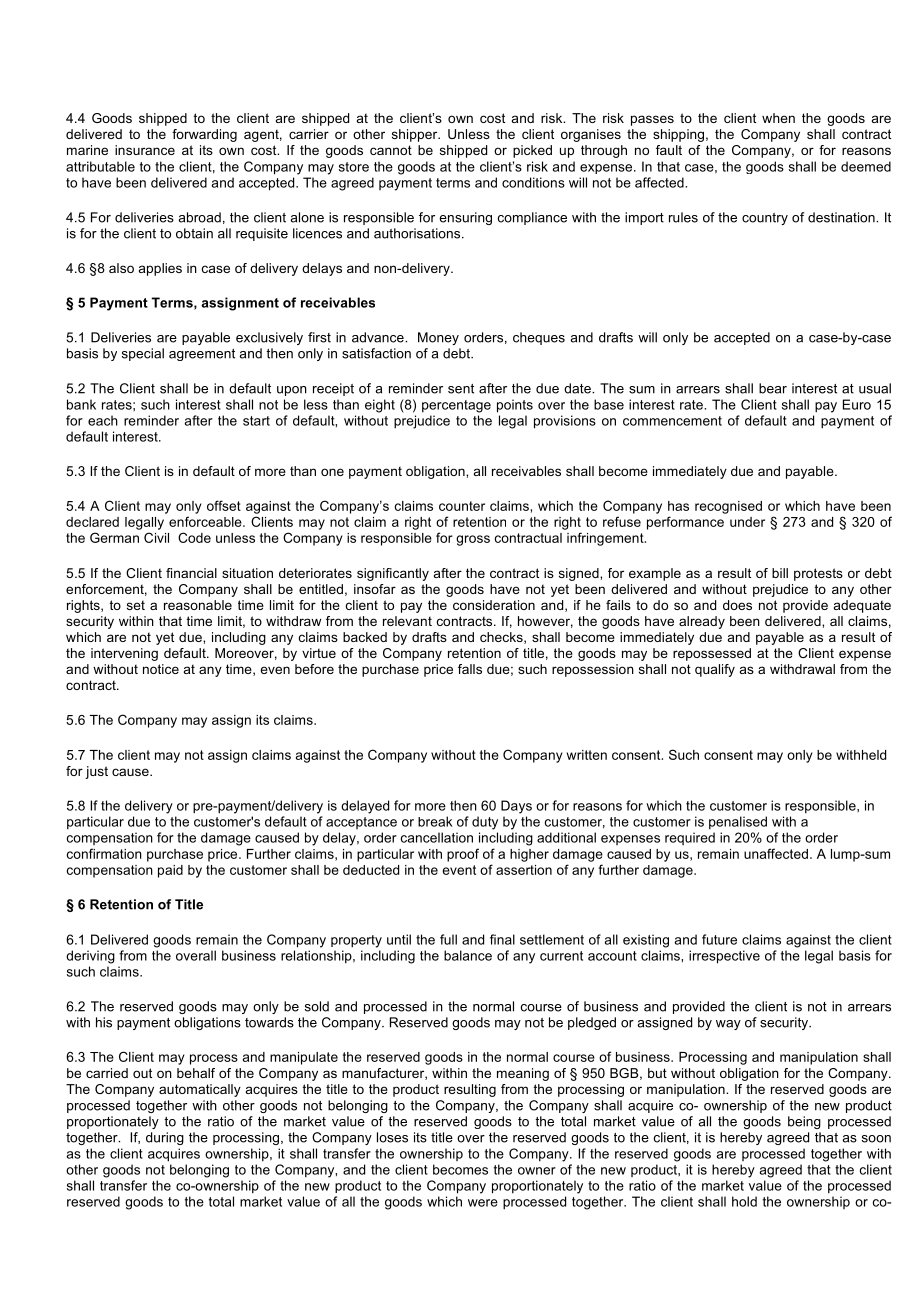  What do you see at coordinates (483, 1203) in the screenshot?
I see `were` at bounding box center [483, 1203].
